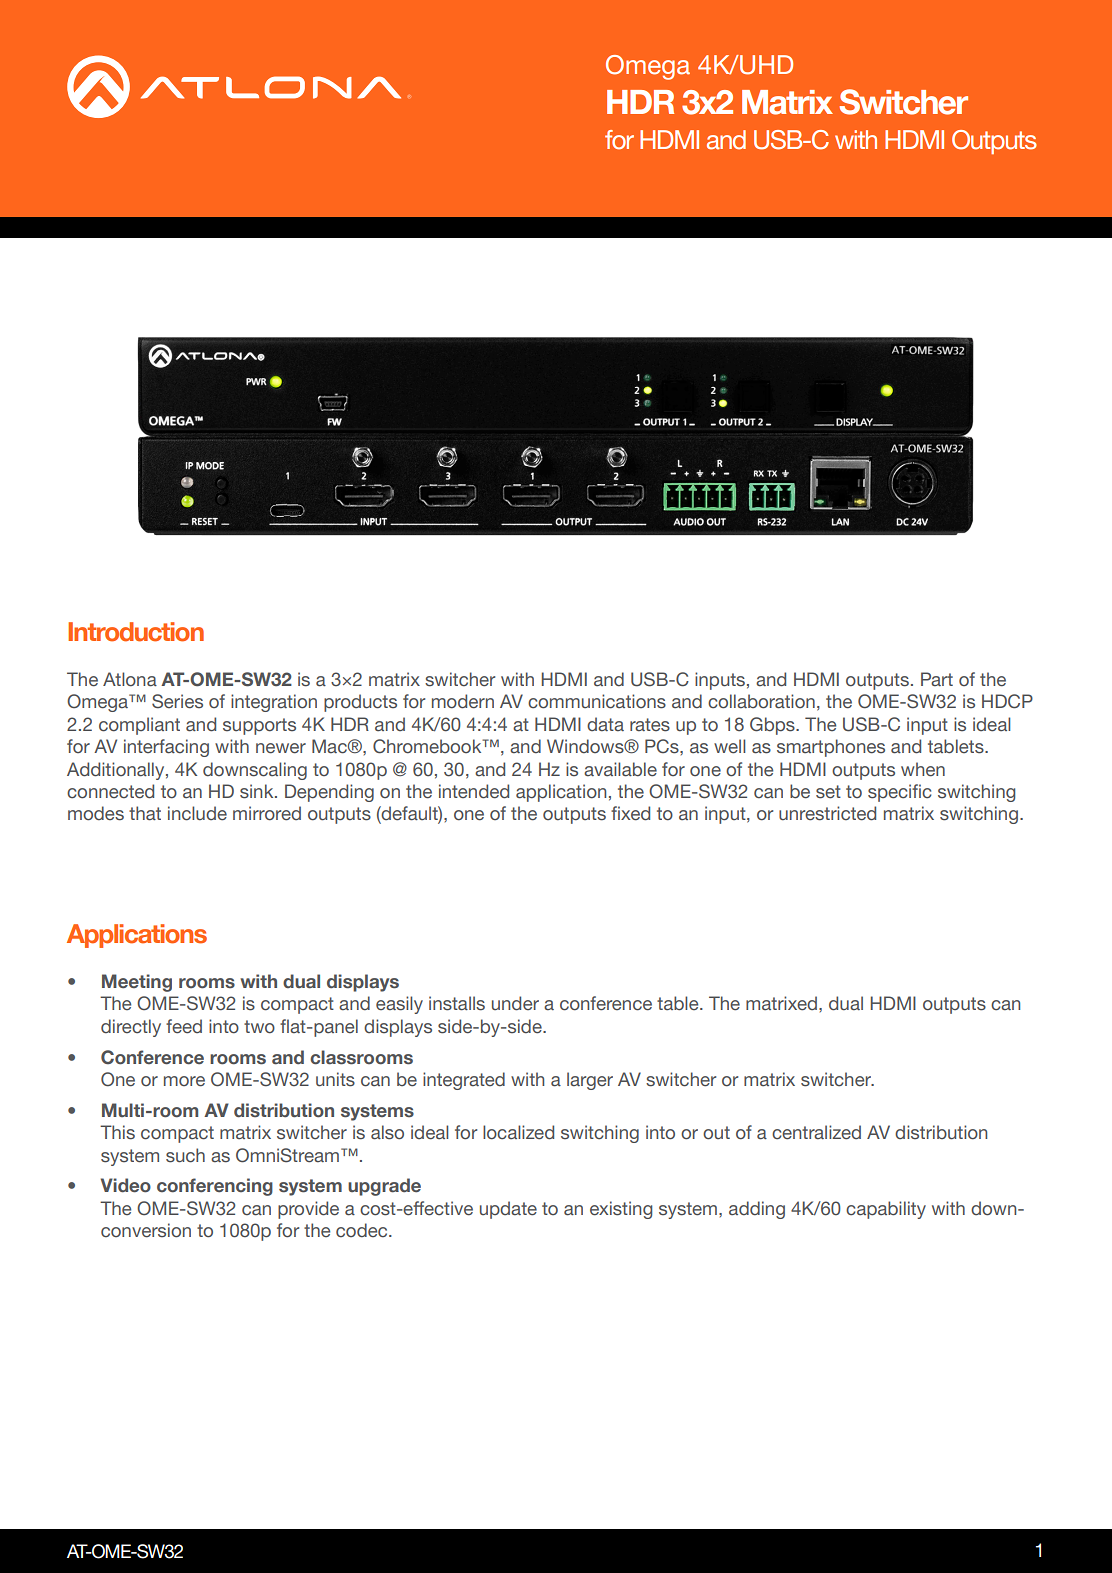 The image size is (1112, 1573). What do you see at coordinates (215, 1187) in the screenshot?
I see `conferencing` at bounding box center [215, 1187].
